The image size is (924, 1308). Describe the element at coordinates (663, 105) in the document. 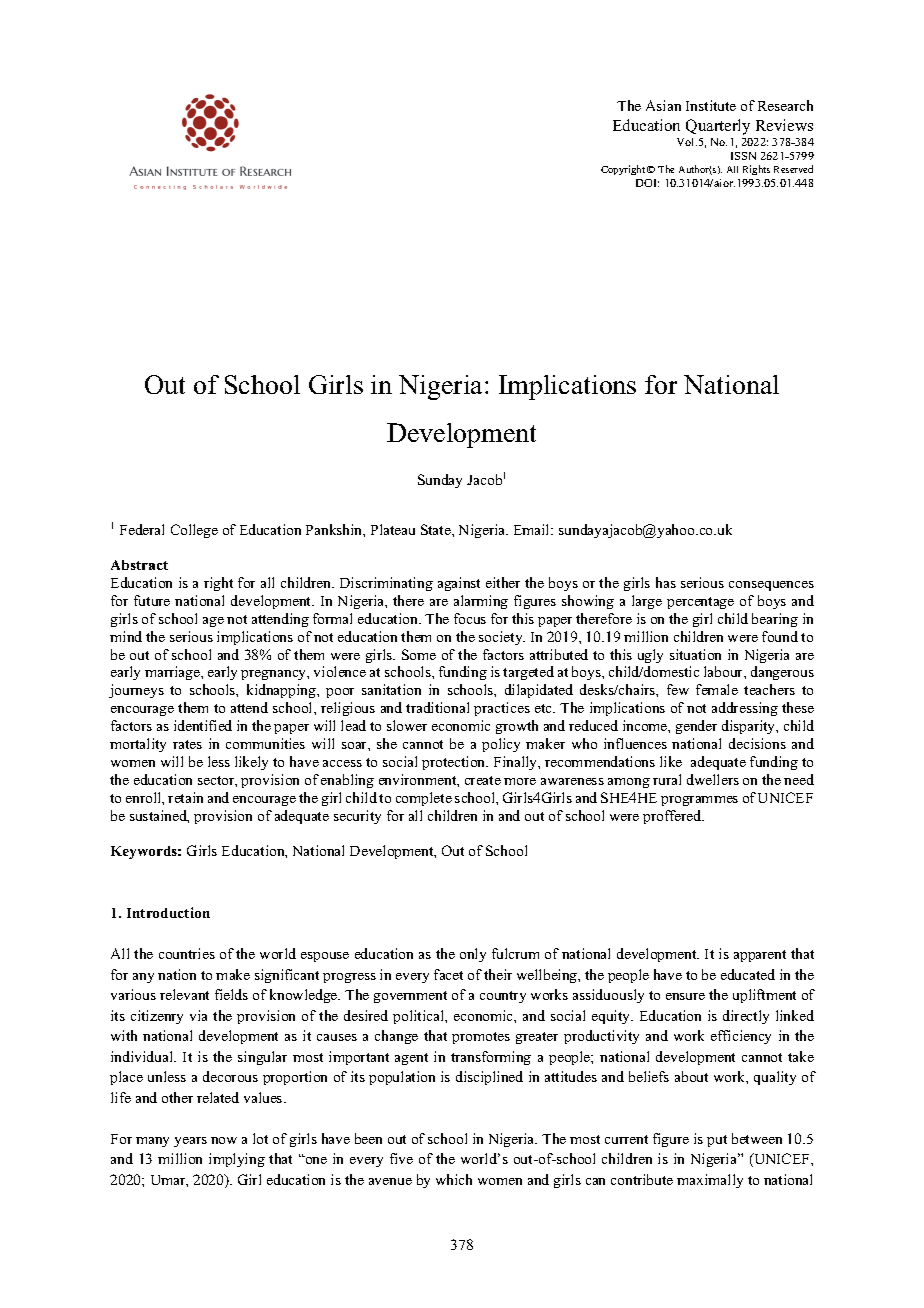

I see `Asian` at that location.
